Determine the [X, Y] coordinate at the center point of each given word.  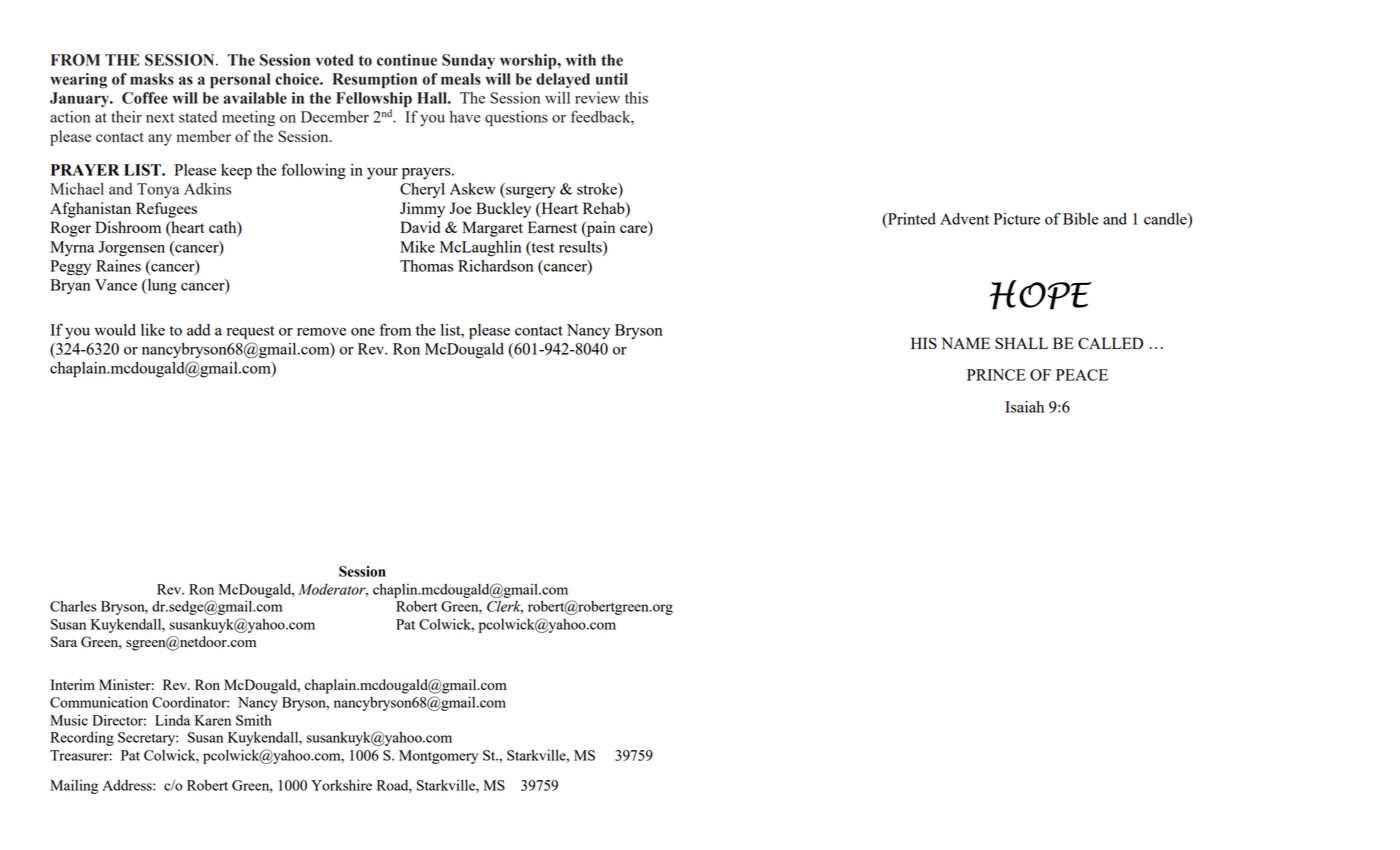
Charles [73, 606]
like [153, 330]
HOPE [1041, 295]
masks [152, 79]
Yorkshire [341, 785]
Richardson [496, 266]
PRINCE [996, 375]
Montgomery [438, 757]
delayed [563, 80]
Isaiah [1024, 407]
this [636, 98]
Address [128, 785]
